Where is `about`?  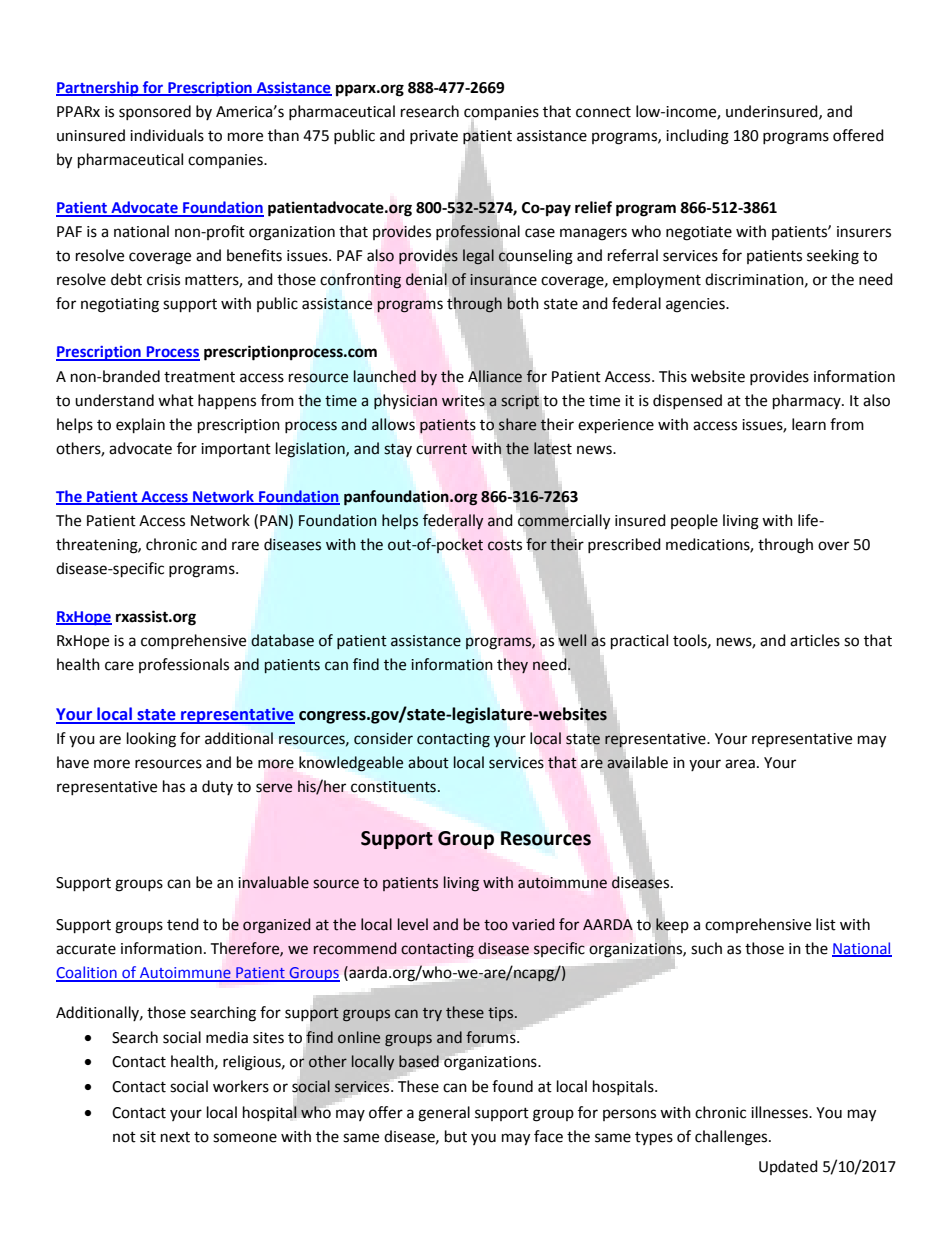 about is located at coordinates (428, 762).
